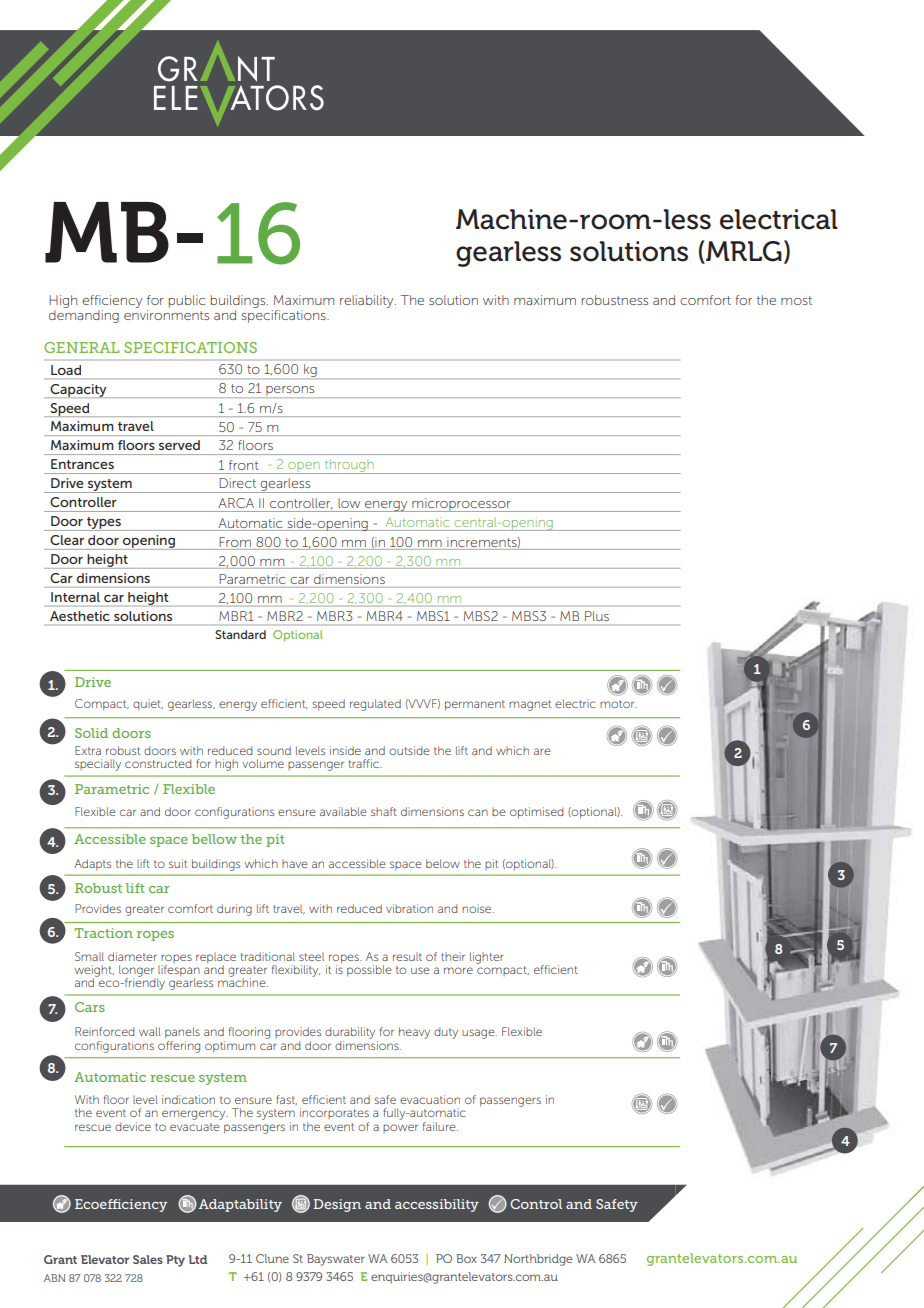 Image resolution: width=924 pixels, height=1308 pixels. Describe the element at coordinates (368, 301) in the screenshot. I see `reliability` at that location.
